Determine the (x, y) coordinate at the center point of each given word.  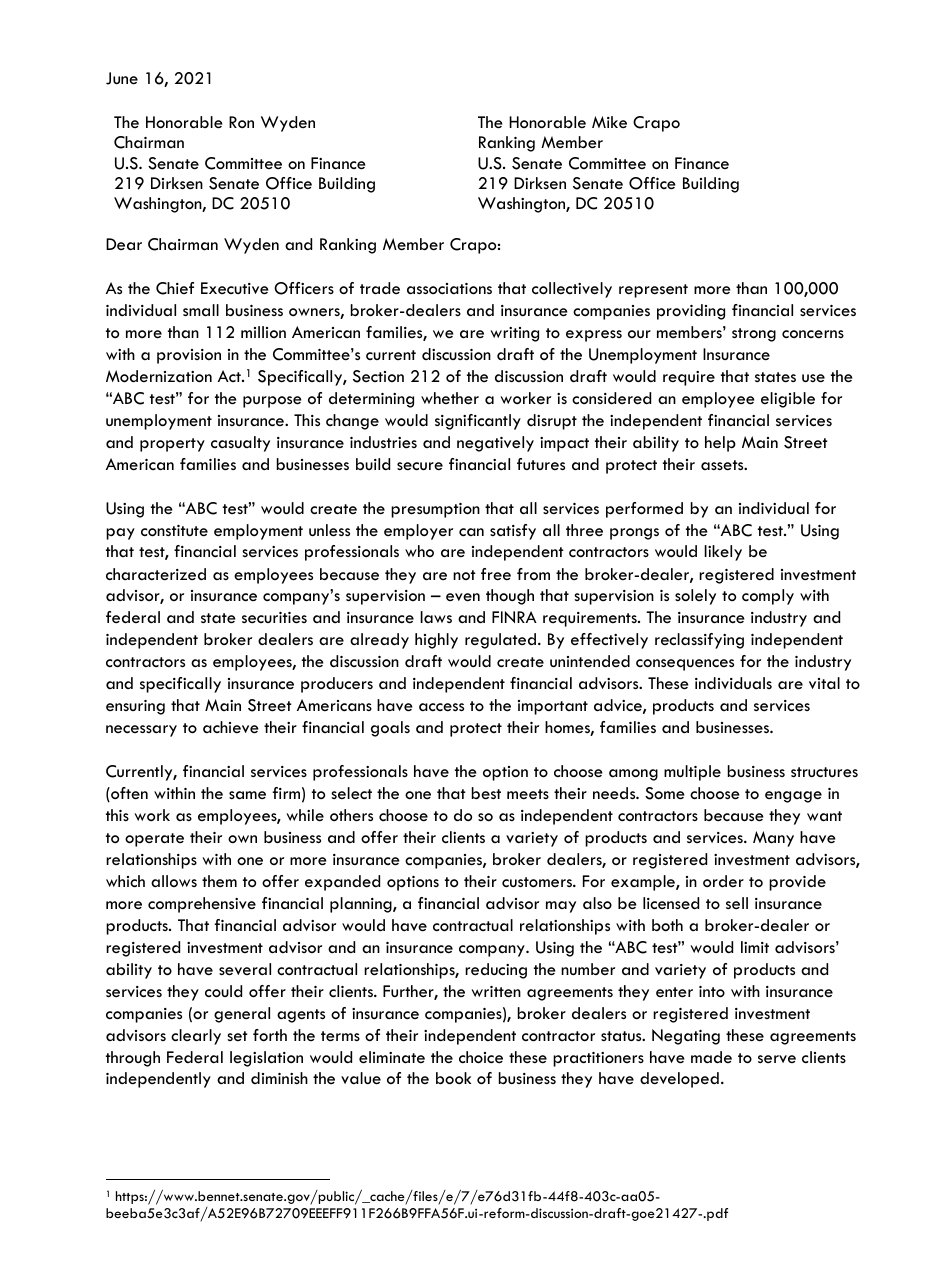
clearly (196, 1037)
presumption (435, 510)
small (201, 310)
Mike (609, 122)
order (723, 881)
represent (653, 291)
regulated (500, 641)
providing (691, 312)
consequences (685, 665)
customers (538, 882)
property (172, 445)
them (219, 881)
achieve (231, 727)
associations (449, 289)
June (122, 78)
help (720, 444)
